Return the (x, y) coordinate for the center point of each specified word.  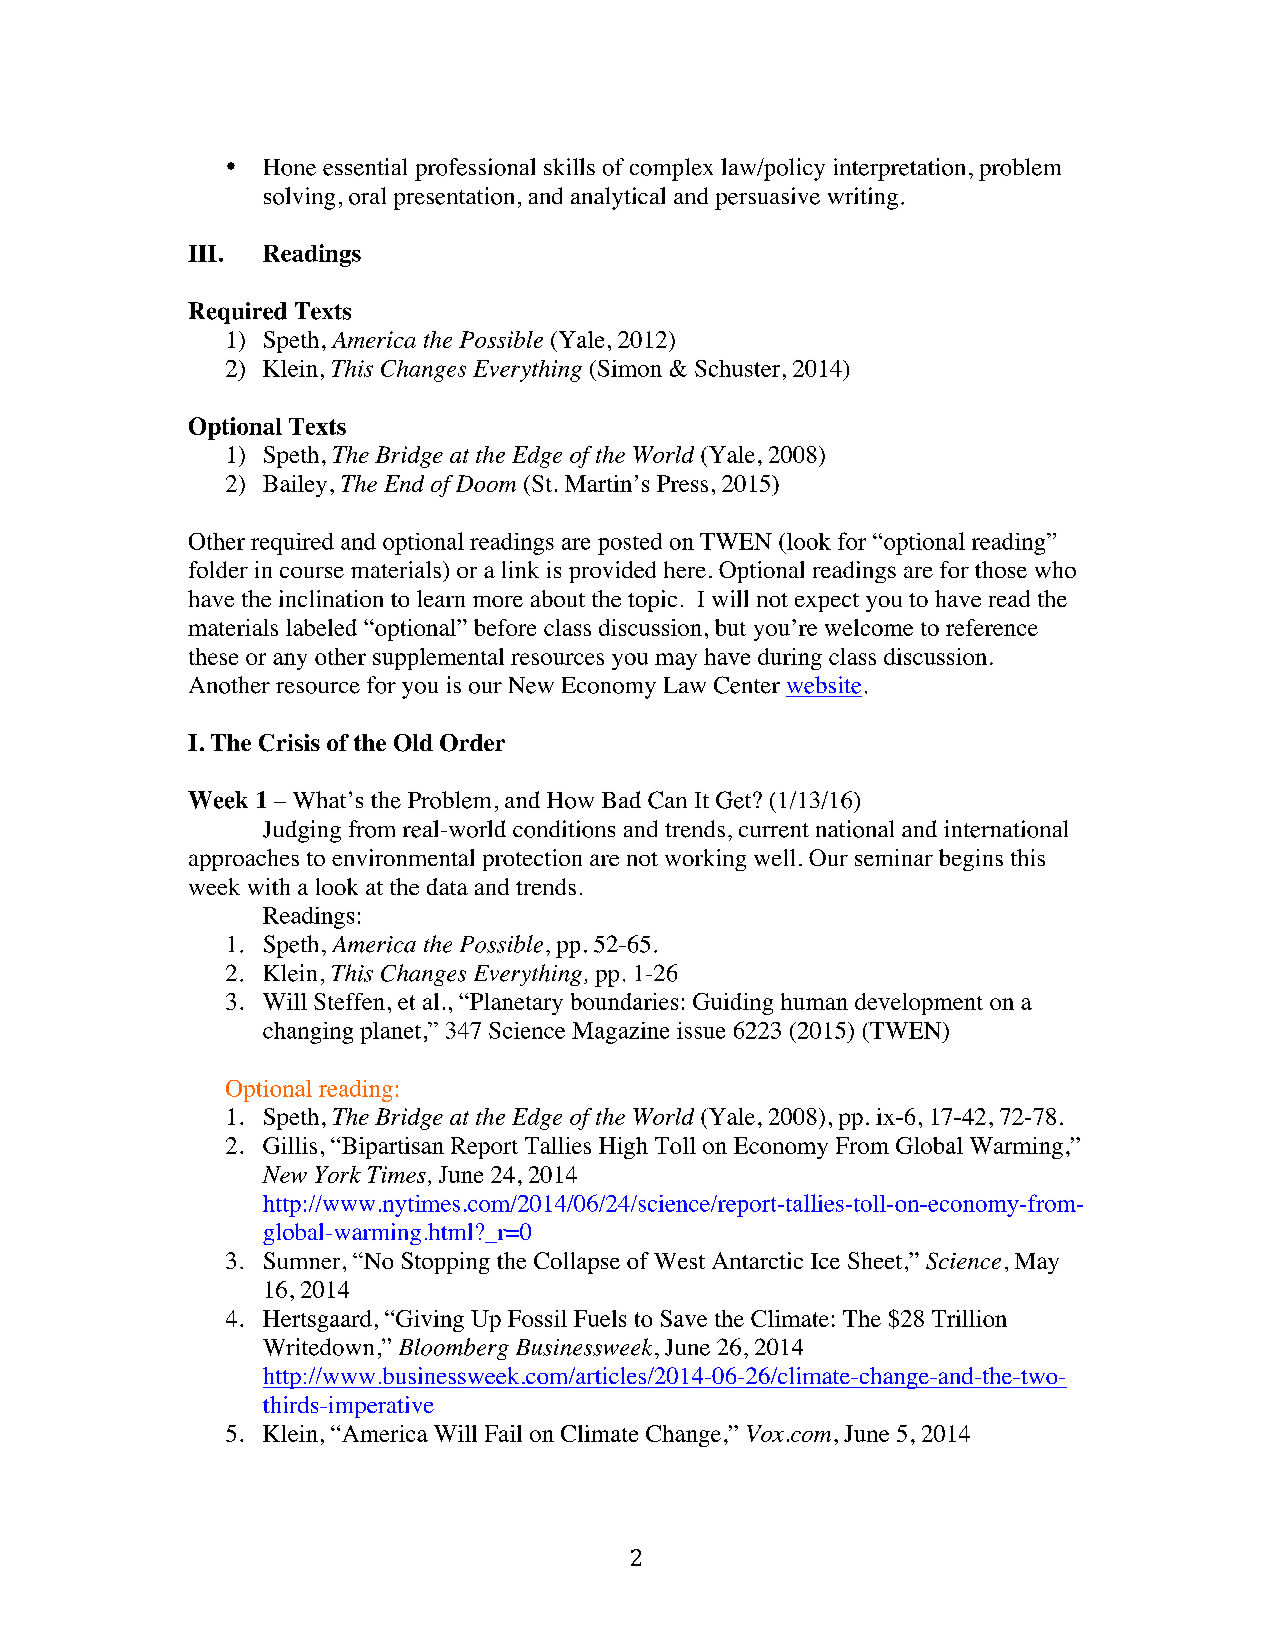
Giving (430, 1321)
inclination (331, 598)
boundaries (624, 1001)
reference (992, 627)
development (919, 1004)
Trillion (969, 1318)
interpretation (899, 169)
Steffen (349, 1001)
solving (299, 198)
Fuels (600, 1318)
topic (652, 601)
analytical (618, 198)
